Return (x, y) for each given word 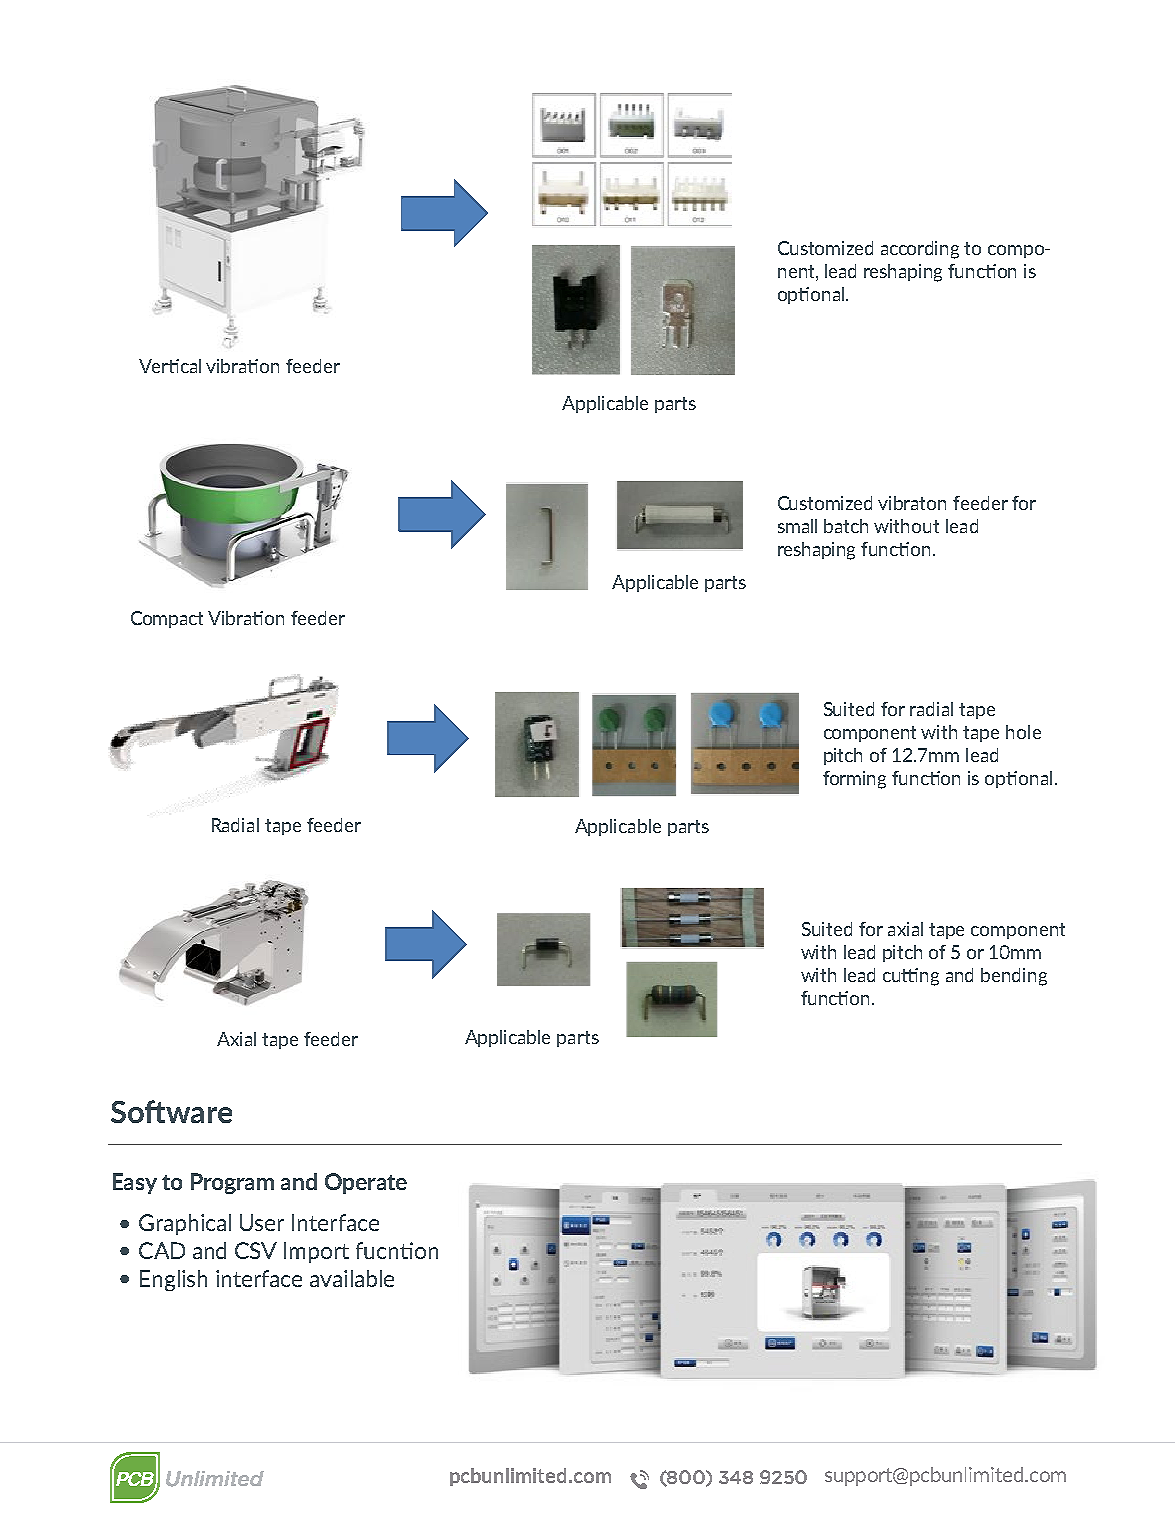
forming (854, 780)
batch (846, 526)
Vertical (170, 366)
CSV (256, 1250)
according (920, 250)
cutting (911, 977)
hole (1023, 732)
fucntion (397, 1250)
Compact (167, 619)
